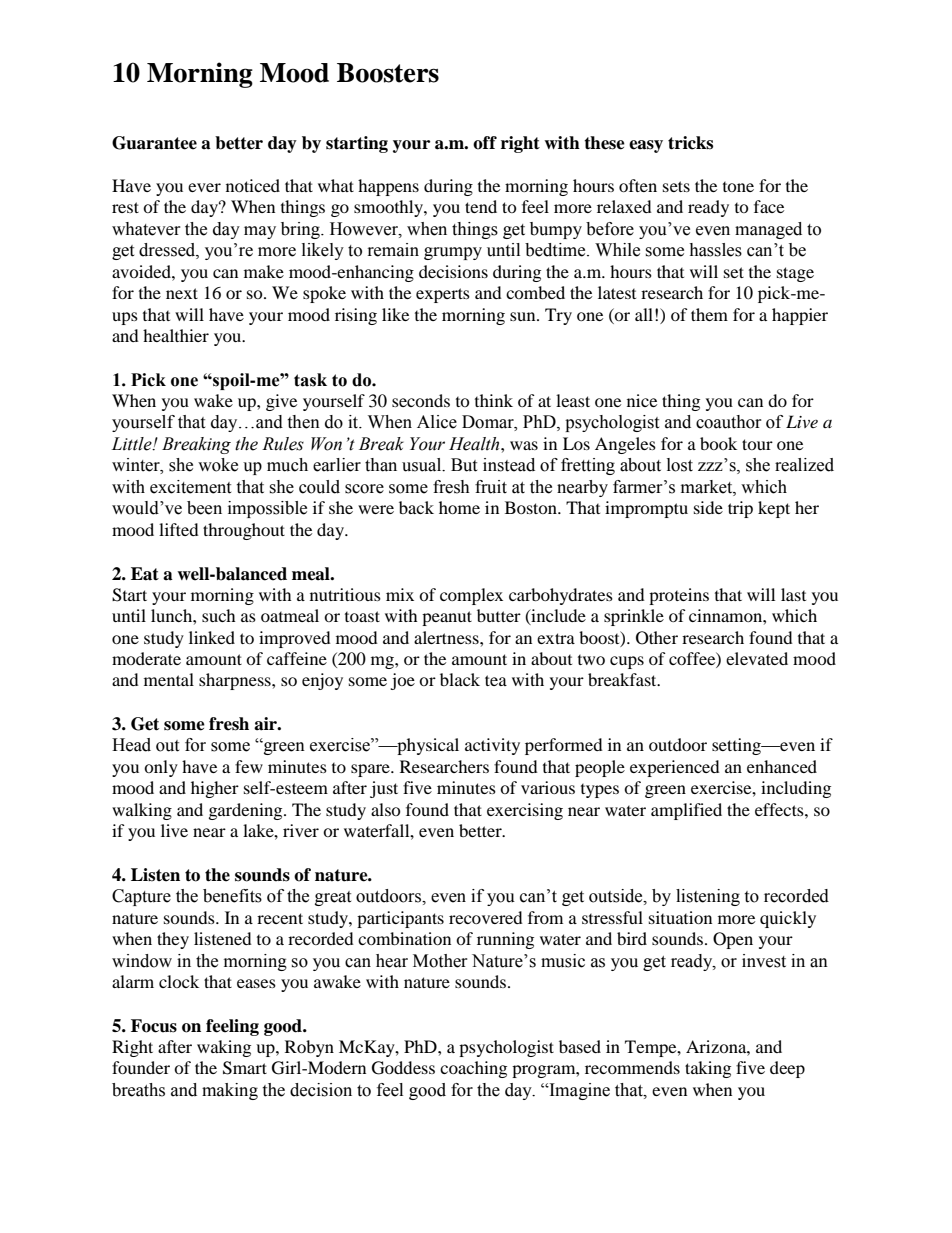  I want to click on proteins, so click(679, 596).
